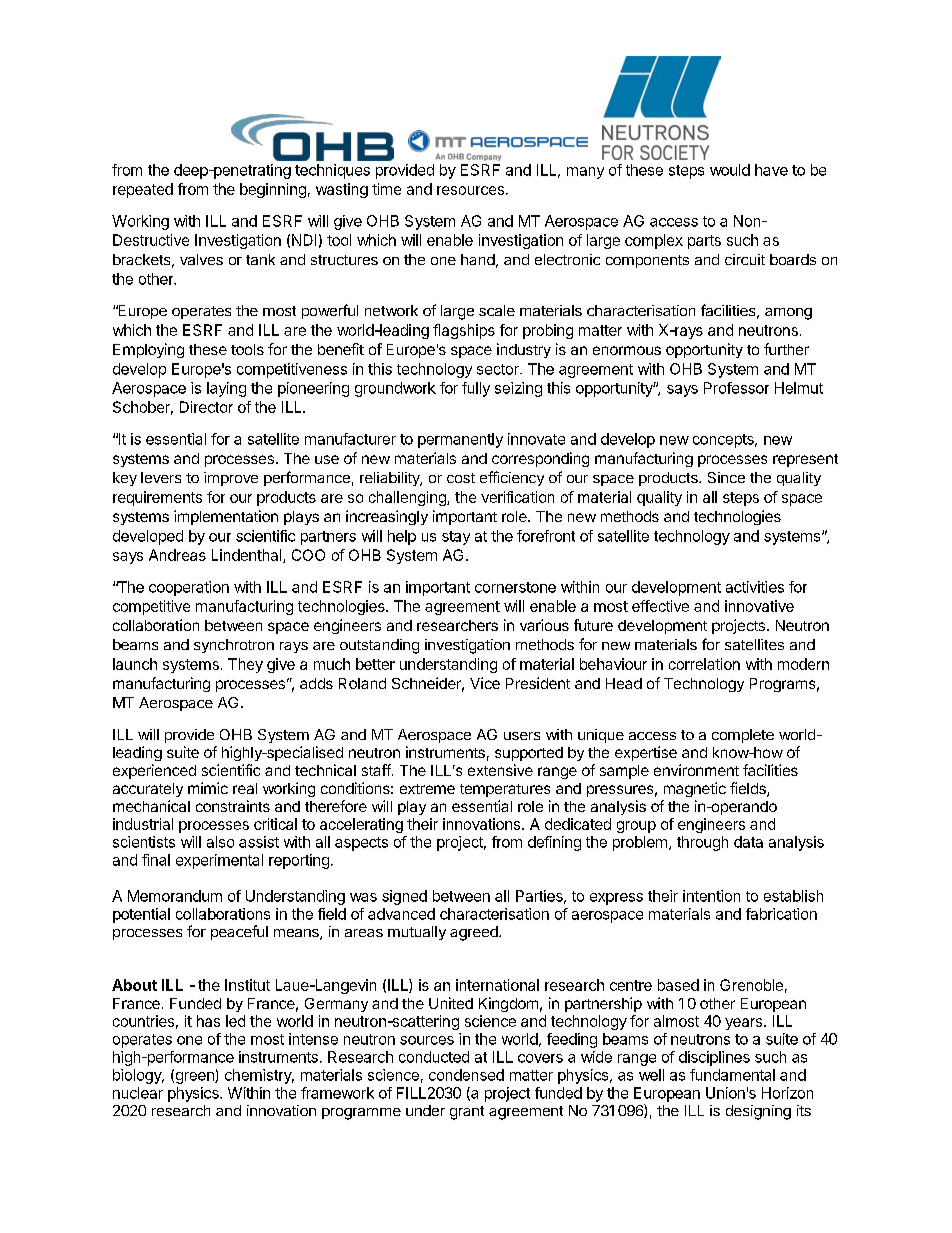  I want to click on condensed, so click(466, 1075).
